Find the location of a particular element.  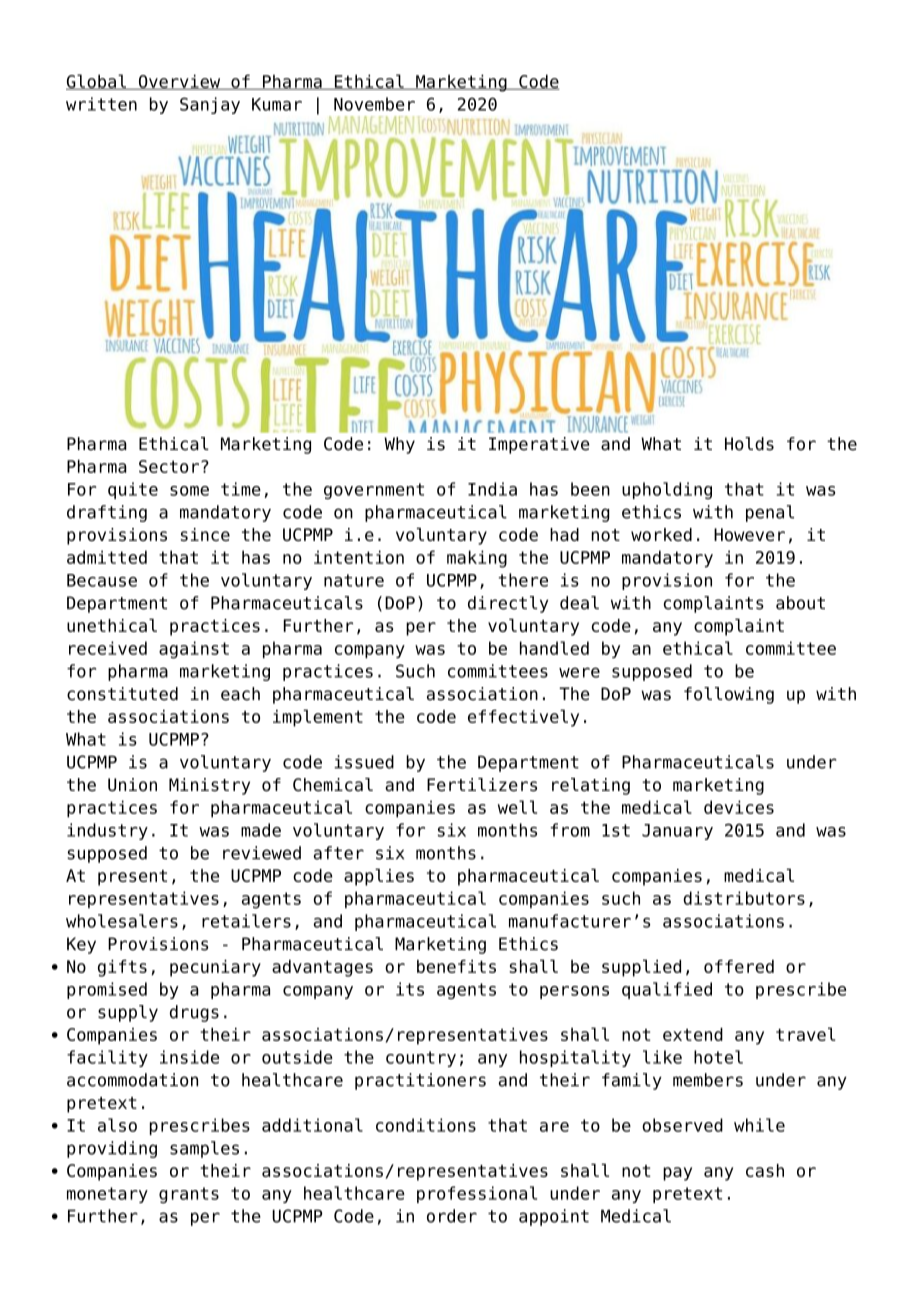

Sanjay is located at coordinates (210, 105).
